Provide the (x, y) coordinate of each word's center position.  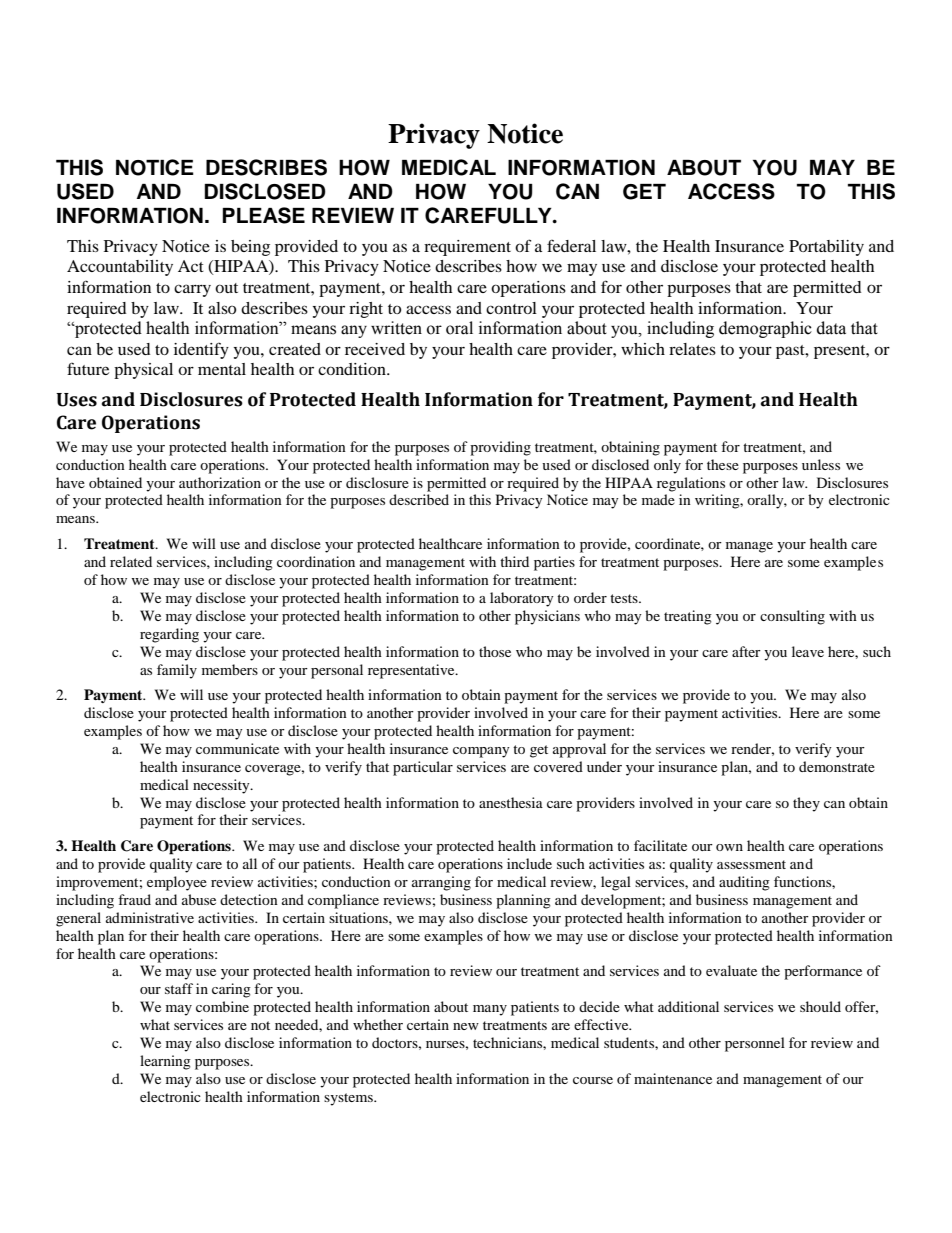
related (131, 561)
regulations (691, 484)
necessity (222, 786)
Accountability (120, 268)
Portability (826, 248)
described (419, 499)
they (806, 804)
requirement (467, 248)
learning (165, 1062)
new (466, 1026)
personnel (755, 1044)
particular (423, 768)
